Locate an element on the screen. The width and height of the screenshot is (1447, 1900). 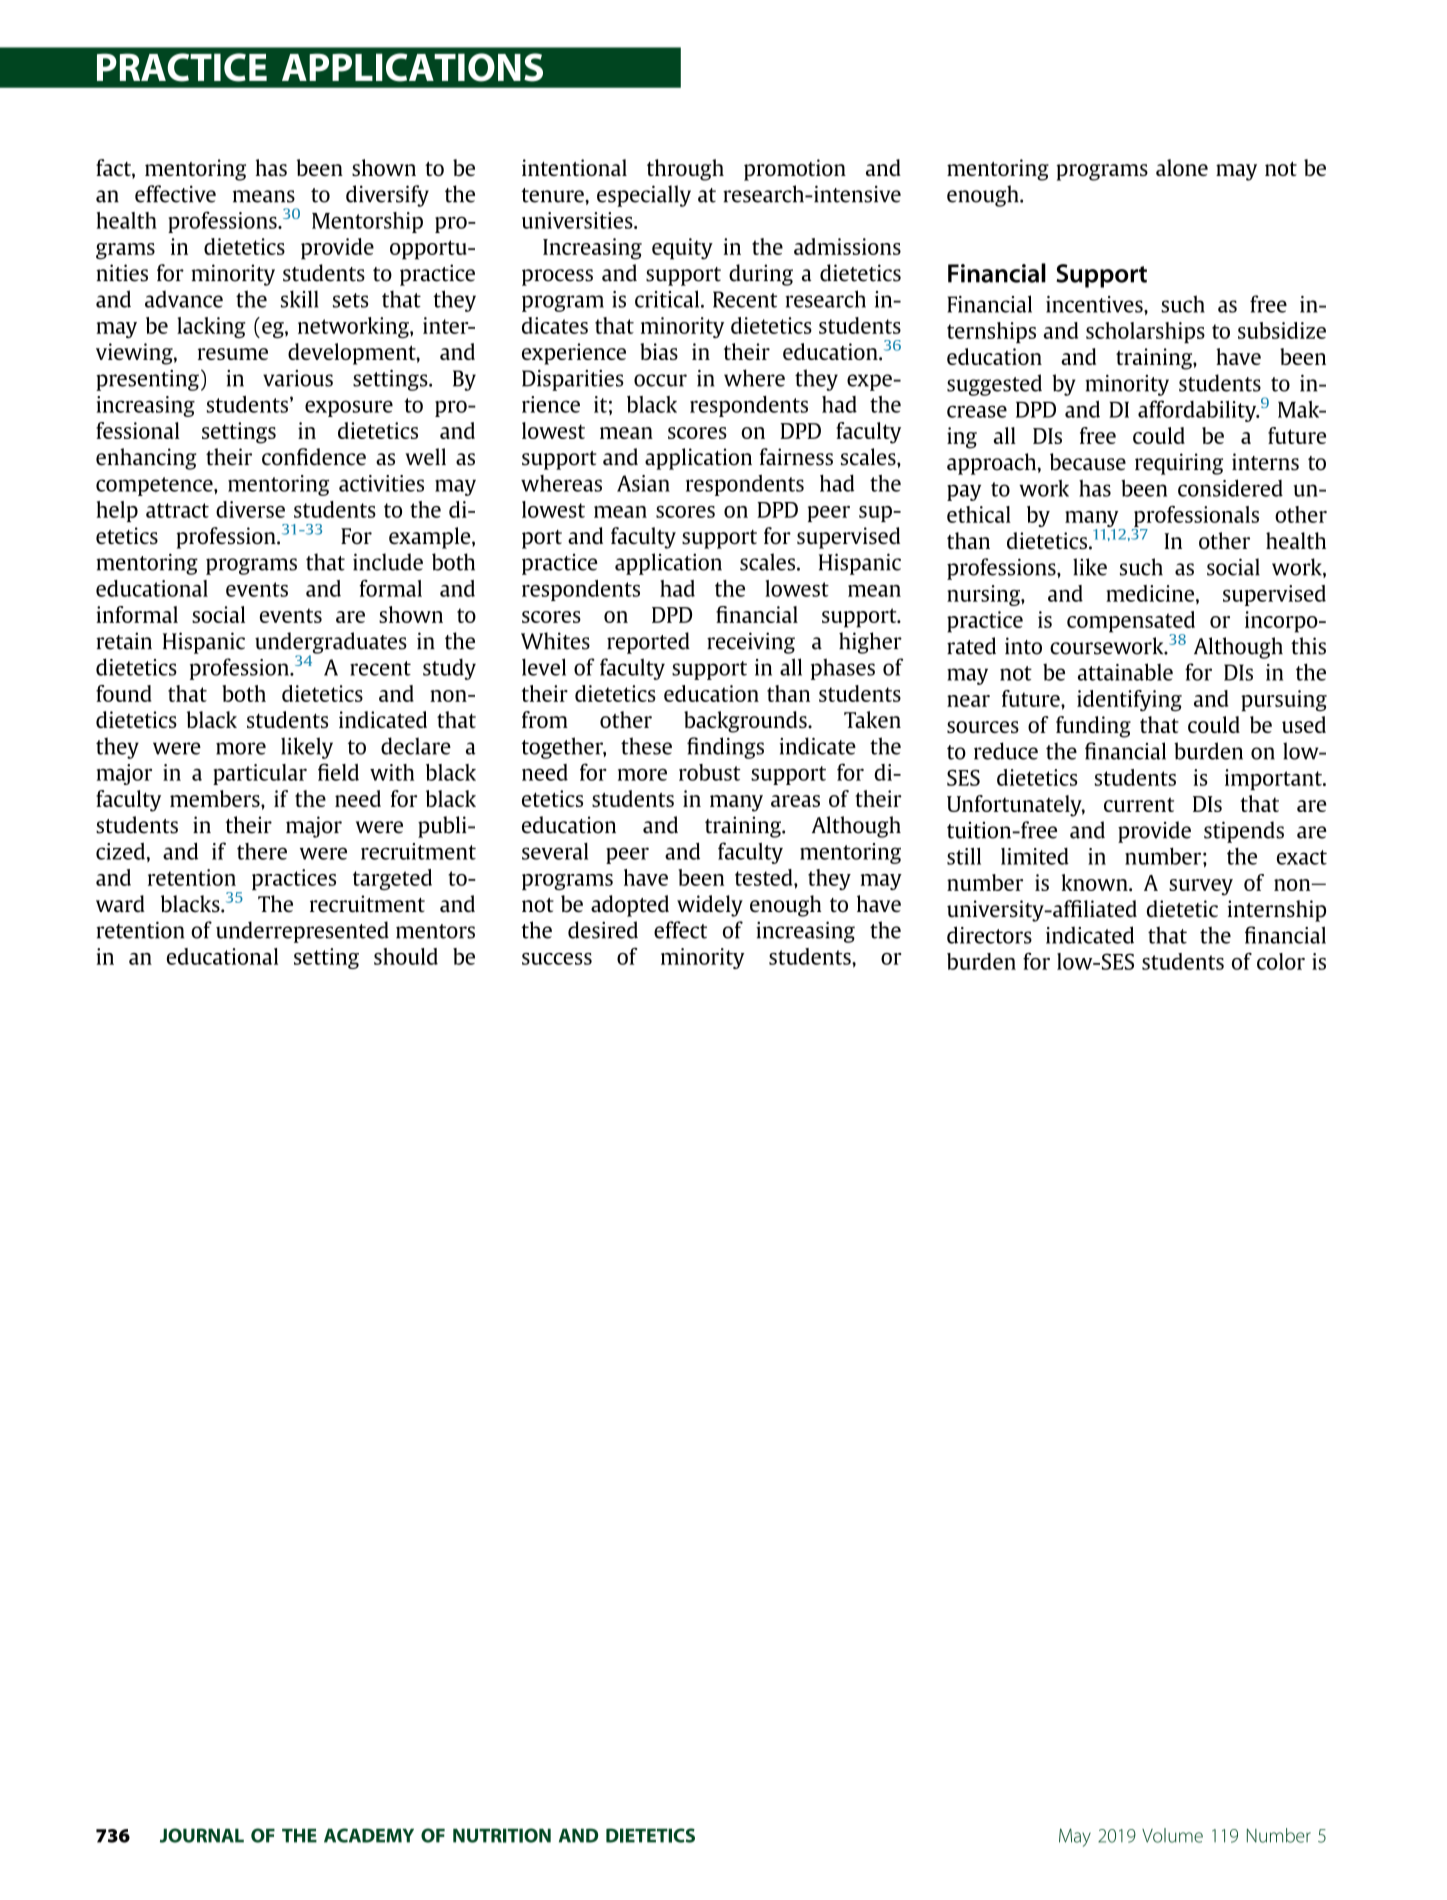
should is located at coordinates (406, 956).
